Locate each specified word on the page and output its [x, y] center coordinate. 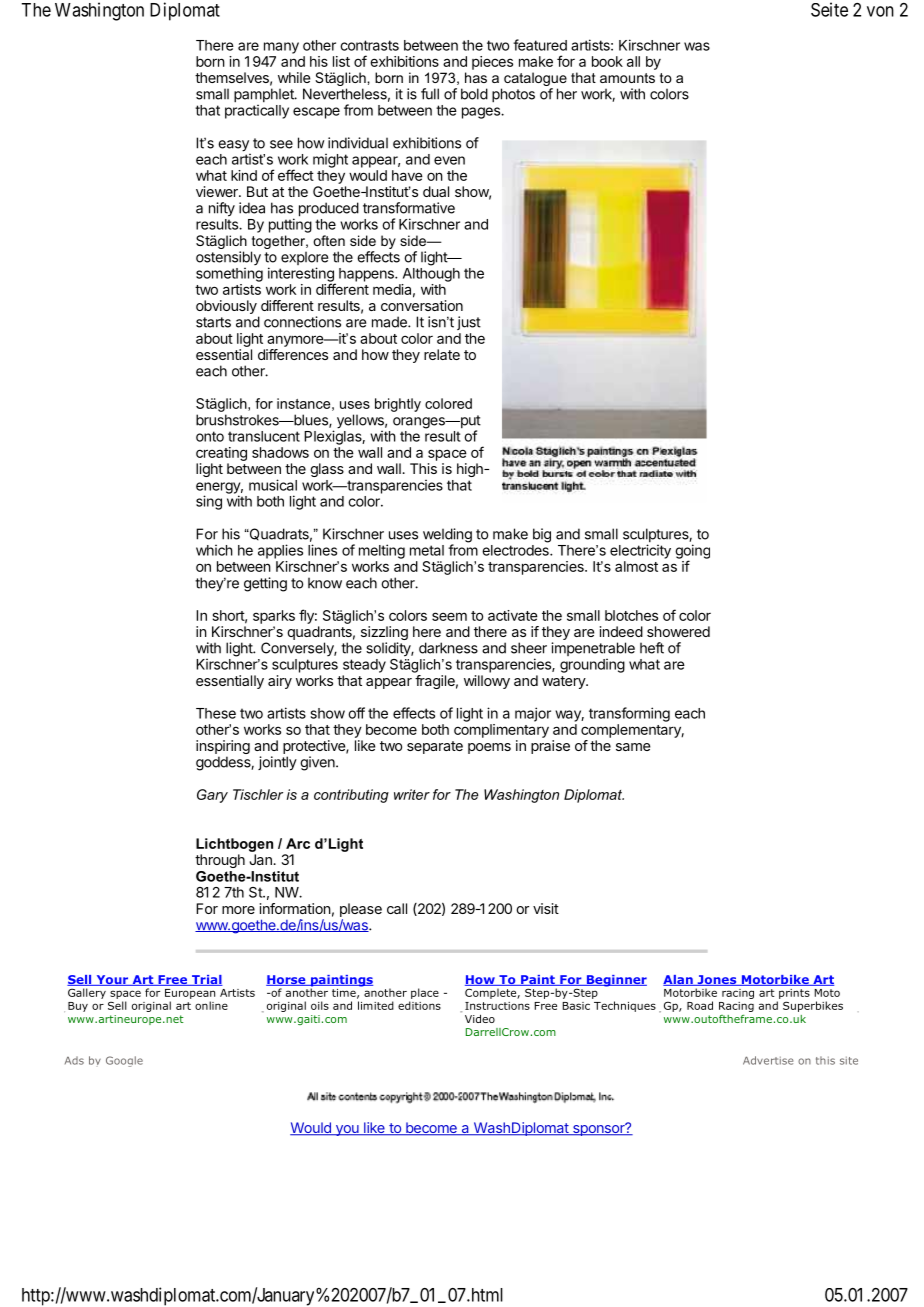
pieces [492, 63]
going [692, 552]
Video [480, 1018]
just [469, 323]
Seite [829, 9]
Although [431, 275]
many [281, 48]
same [633, 747]
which [214, 550]
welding [447, 536]
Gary [212, 796]
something [229, 275]
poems [489, 748]
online [211, 1005]
